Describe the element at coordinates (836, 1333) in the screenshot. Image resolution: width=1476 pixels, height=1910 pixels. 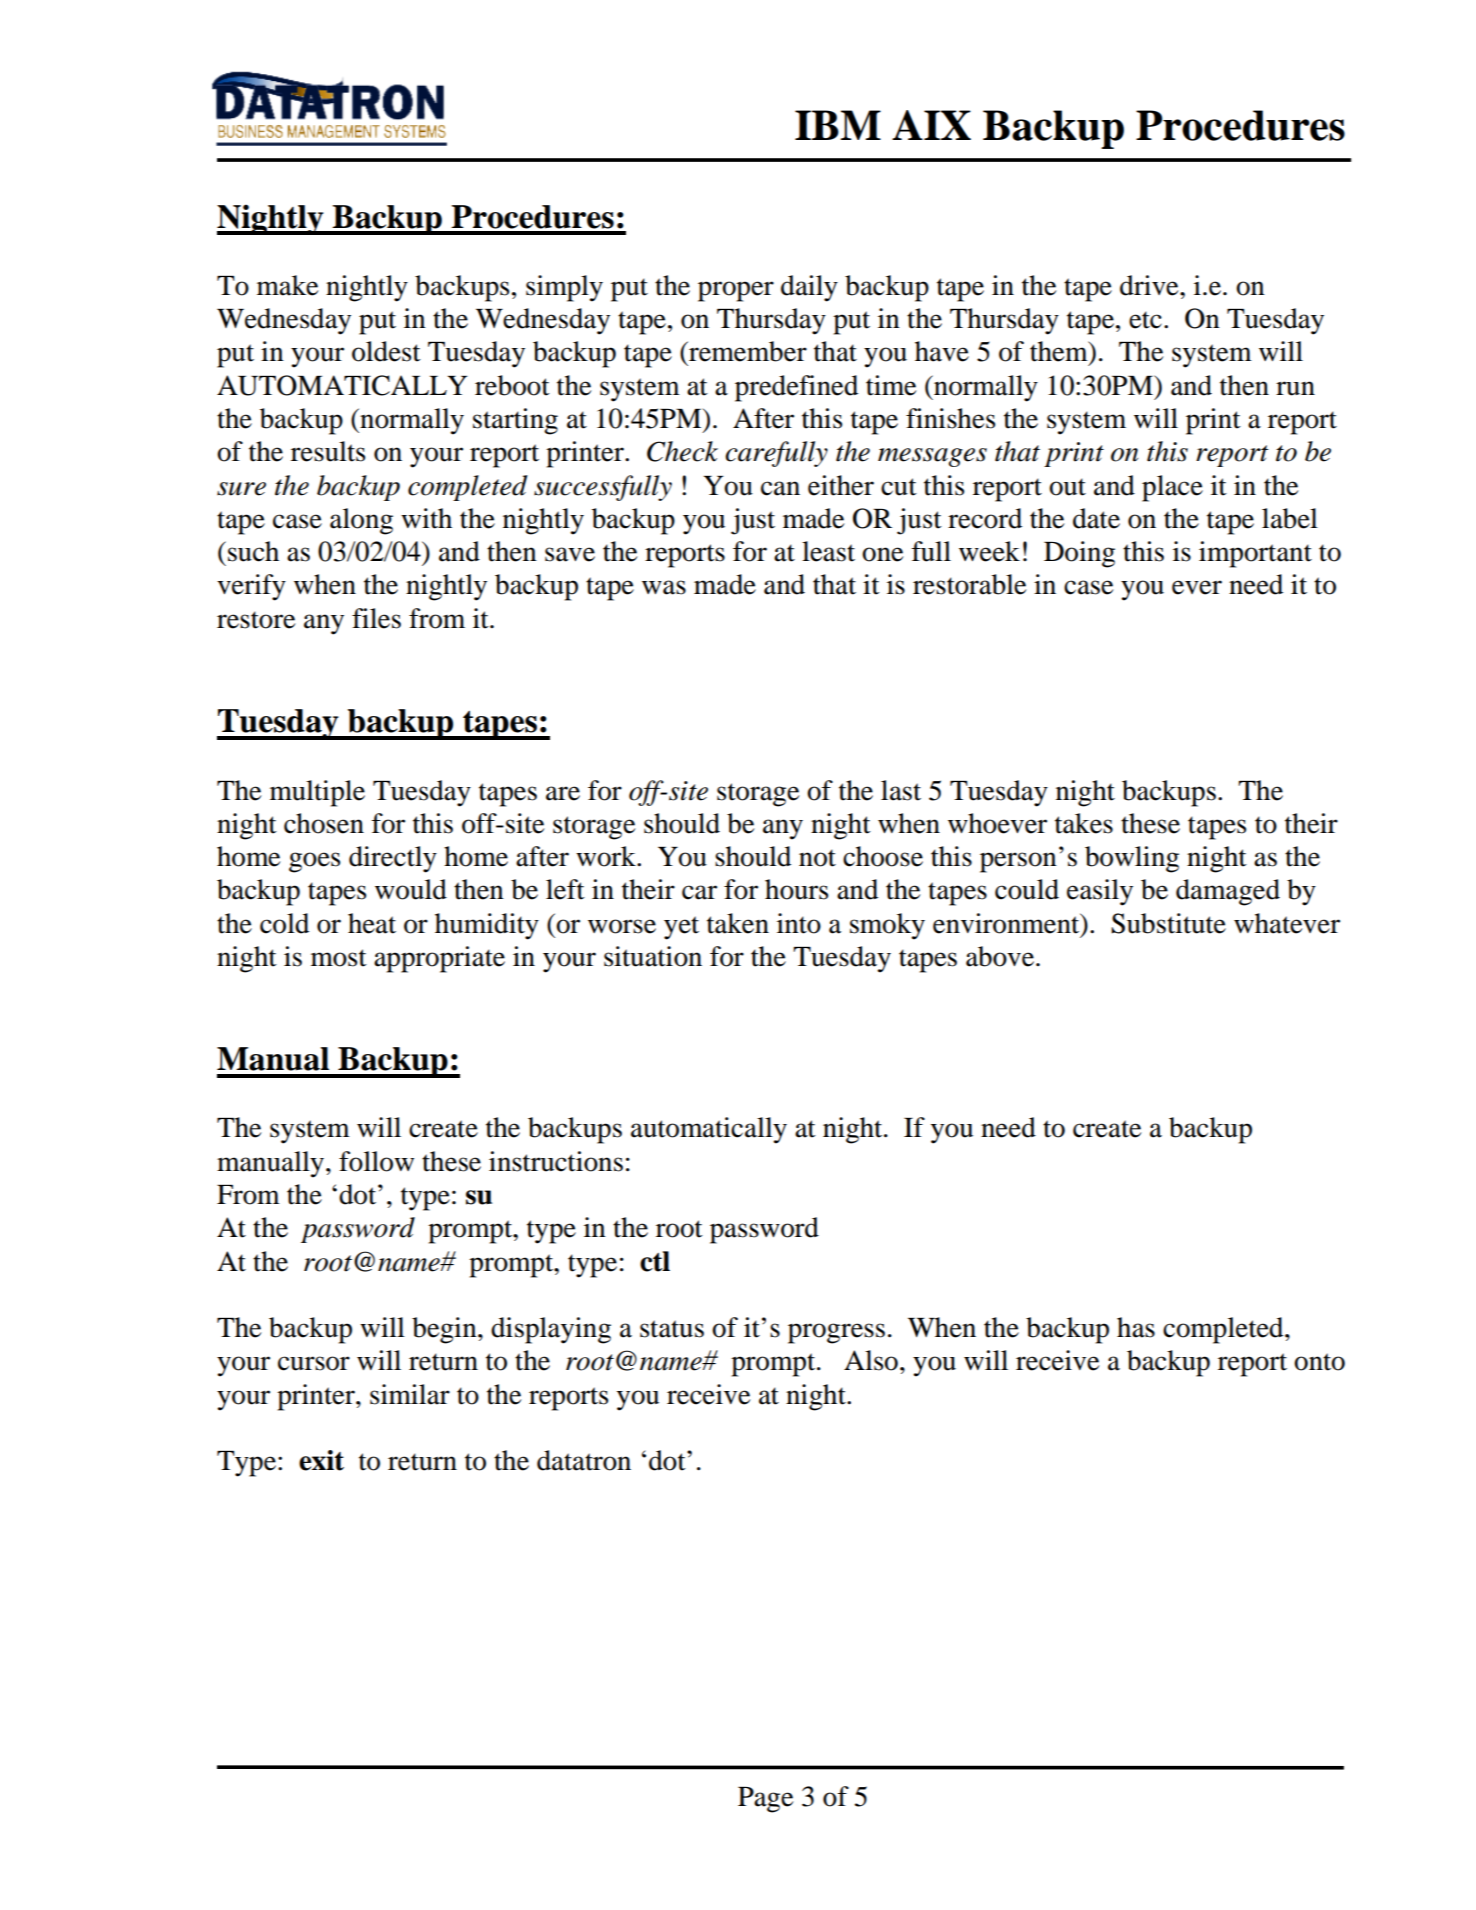
I see `progress` at that location.
